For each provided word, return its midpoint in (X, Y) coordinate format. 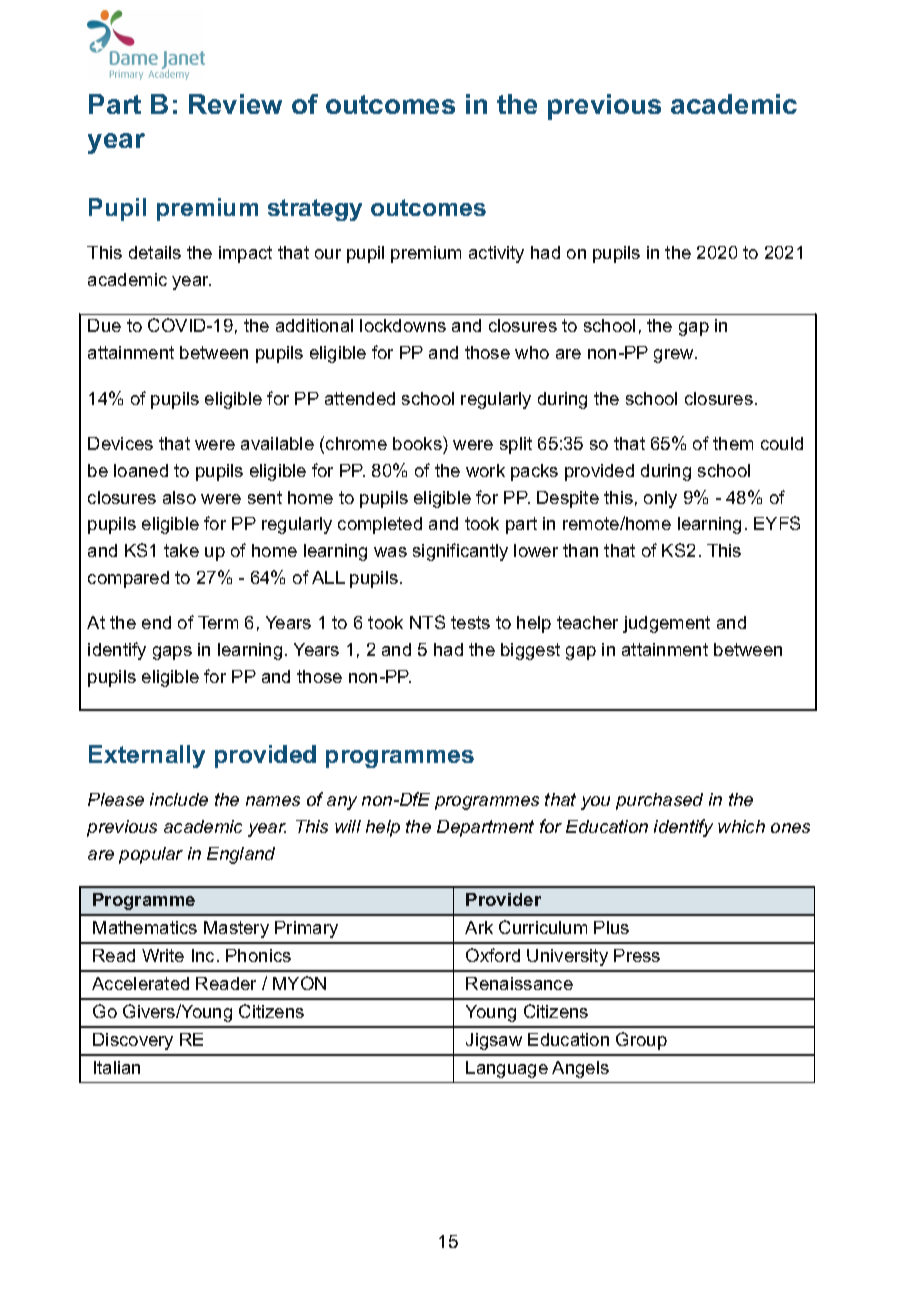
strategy (315, 210)
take (181, 550)
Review (235, 104)
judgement (666, 624)
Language (507, 1069)
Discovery (133, 1041)
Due (104, 325)
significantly (460, 552)
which (741, 826)
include (179, 799)
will (348, 826)
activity (496, 254)
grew (675, 356)
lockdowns (403, 325)
